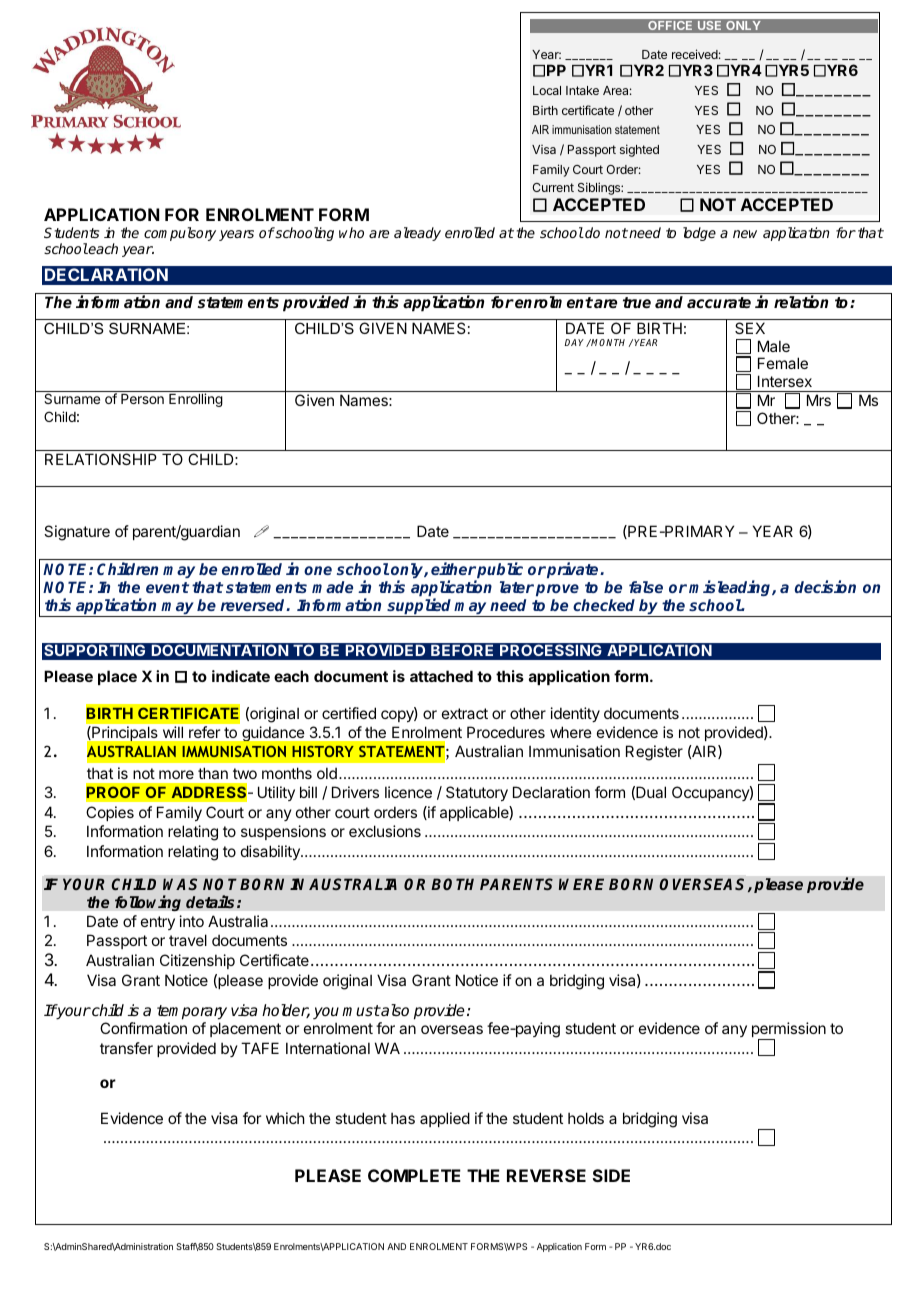 This screenshot has height=1308, width=924. I want to click on compulsory, so click(180, 234).
